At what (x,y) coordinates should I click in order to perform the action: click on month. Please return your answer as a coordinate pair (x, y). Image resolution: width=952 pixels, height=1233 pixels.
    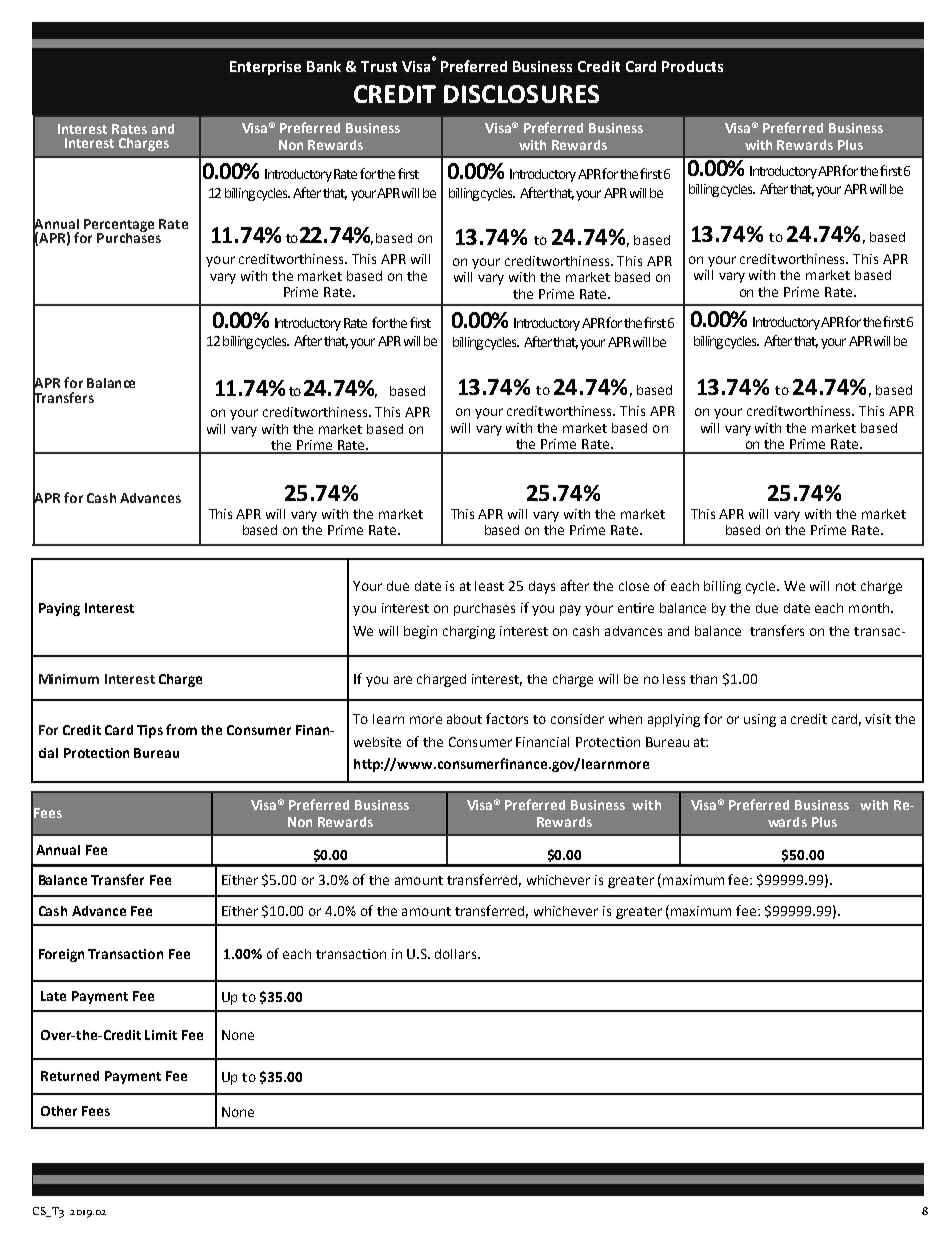
    Looking at the image, I should click on (870, 608).
